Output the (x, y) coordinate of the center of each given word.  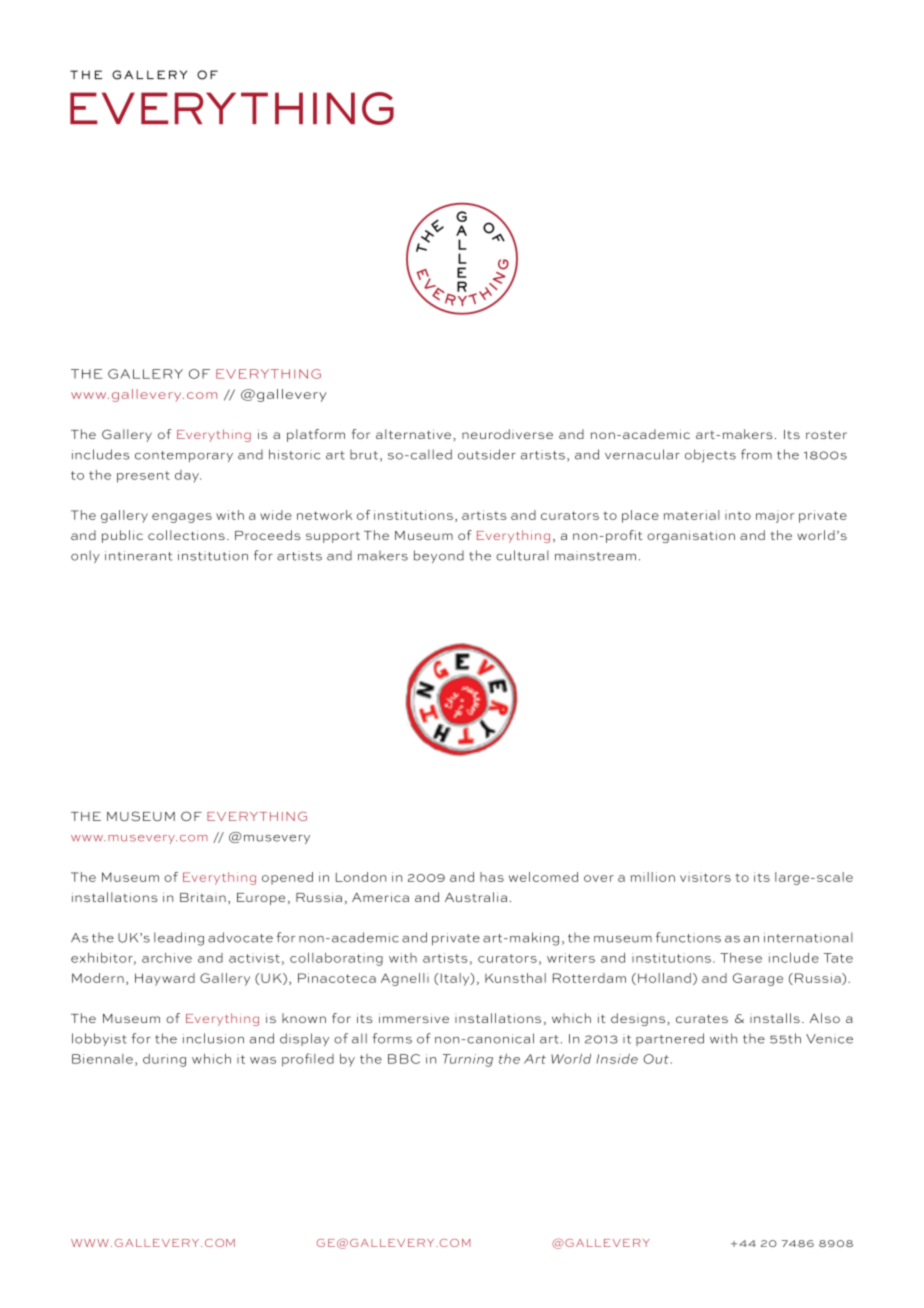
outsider (487, 454)
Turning (468, 1060)
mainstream (595, 556)
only (85, 556)
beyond (439, 556)
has (492, 877)
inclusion (213, 1038)
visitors (705, 877)
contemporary (184, 456)
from (756, 454)
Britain (203, 897)
